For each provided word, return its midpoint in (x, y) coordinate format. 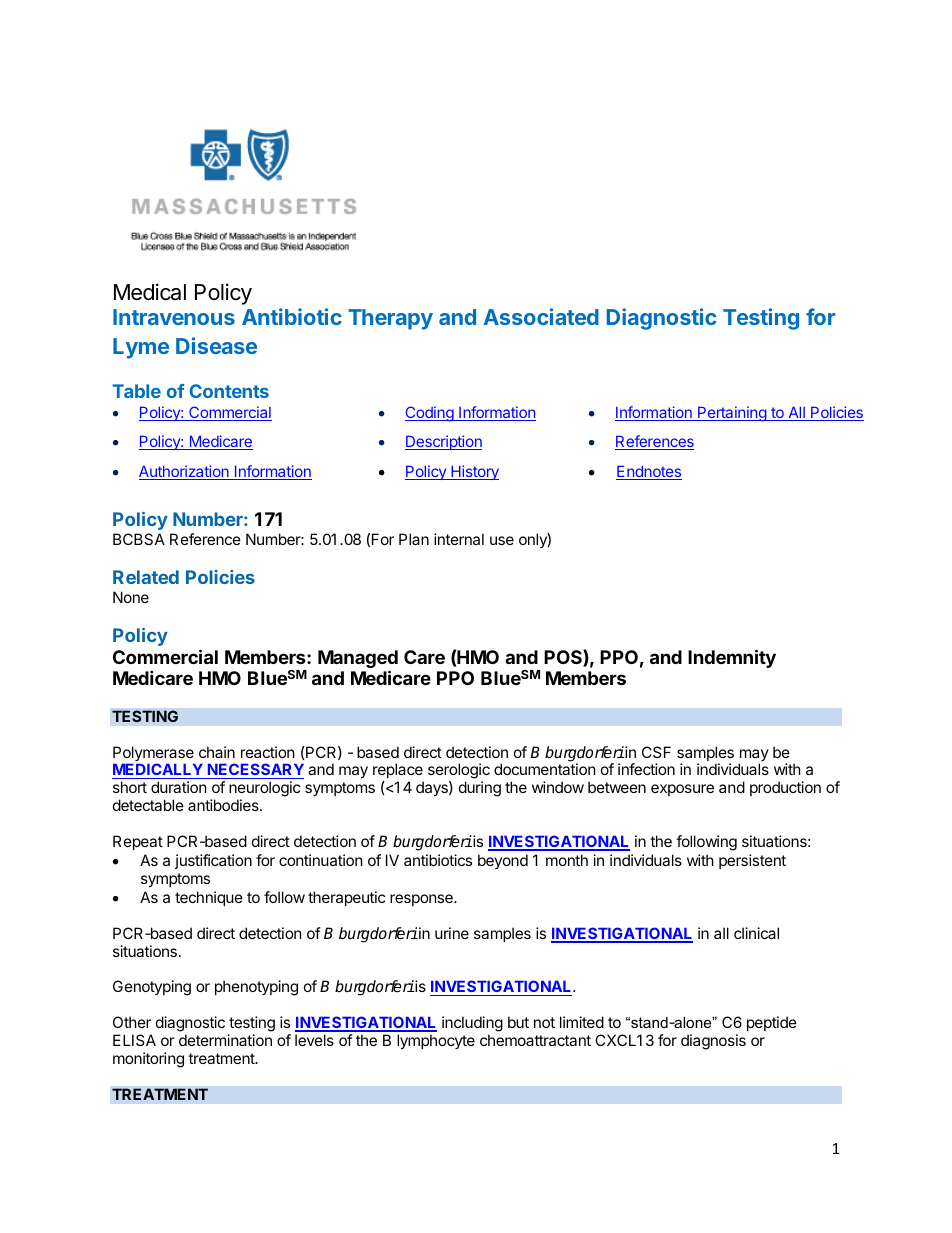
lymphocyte (436, 1041)
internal (459, 539)
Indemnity (732, 658)
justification (213, 861)
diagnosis (713, 1042)
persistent (752, 861)
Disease (216, 345)
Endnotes (649, 473)
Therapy (390, 319)
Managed (358, 660)
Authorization (185, 472)
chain (217, 752)
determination (225, 1040)
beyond (503, 861)
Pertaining (732, 414)
